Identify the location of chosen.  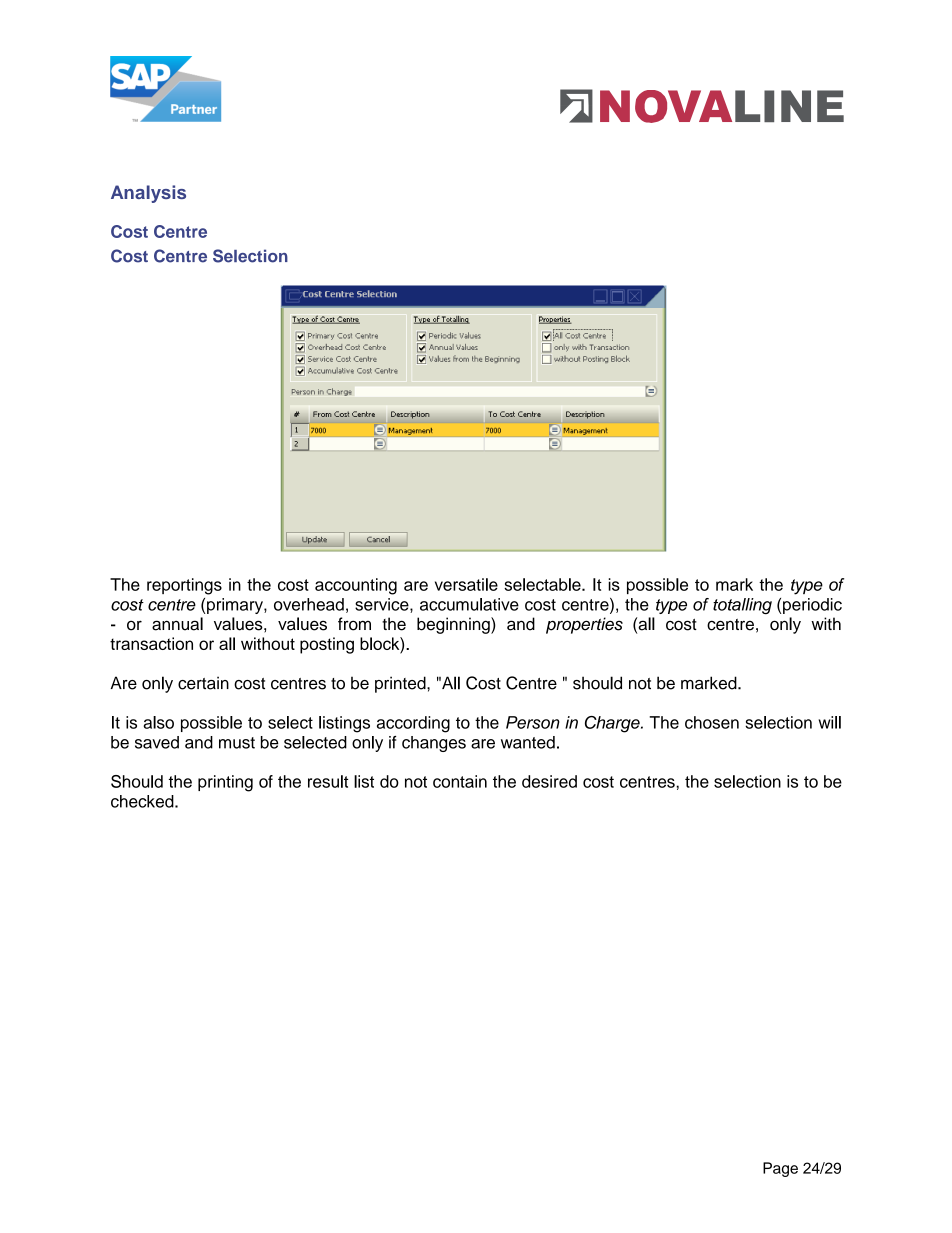
(712, 722).
